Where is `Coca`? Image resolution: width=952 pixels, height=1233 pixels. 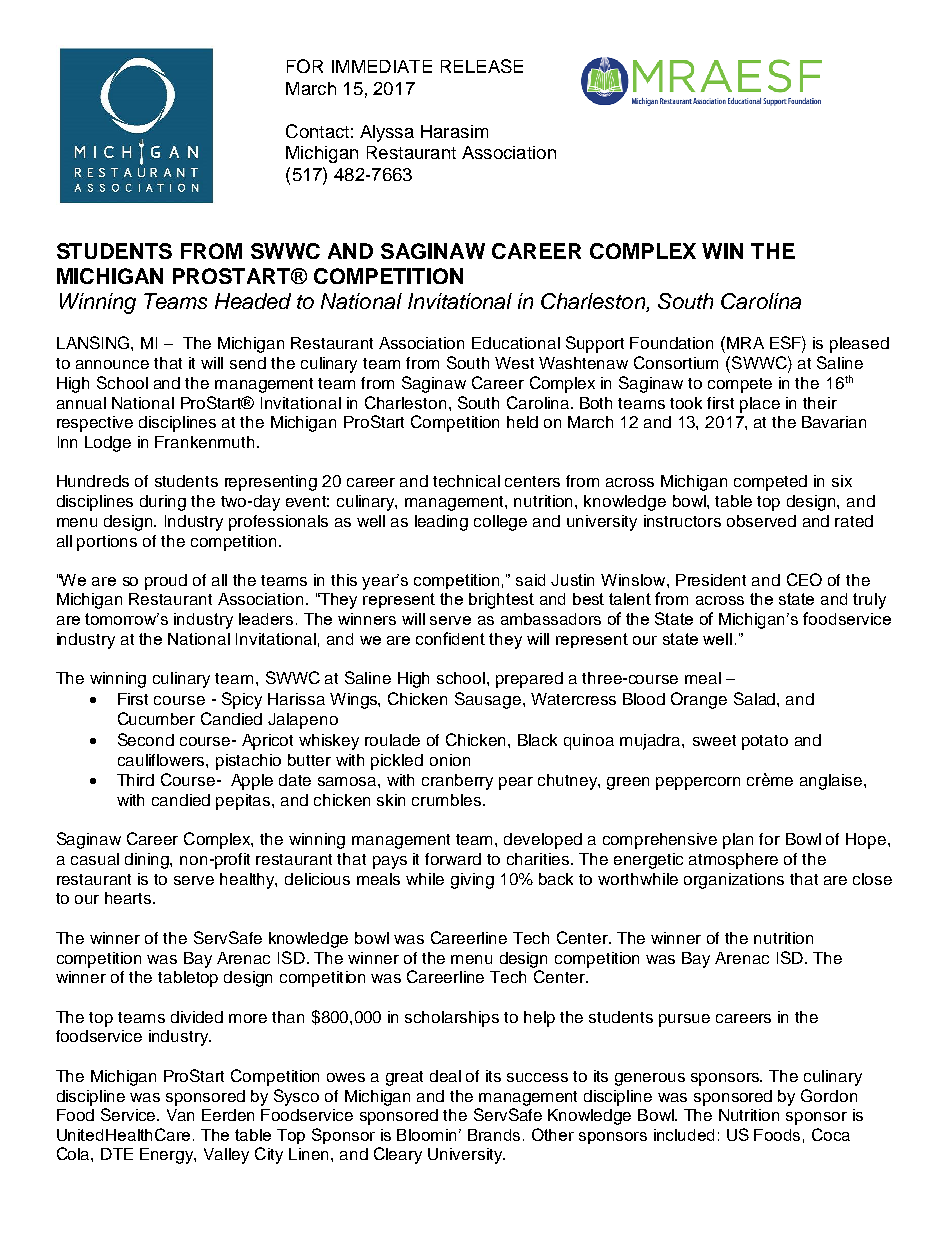 Coca is located at coordinates (831, 1134).
